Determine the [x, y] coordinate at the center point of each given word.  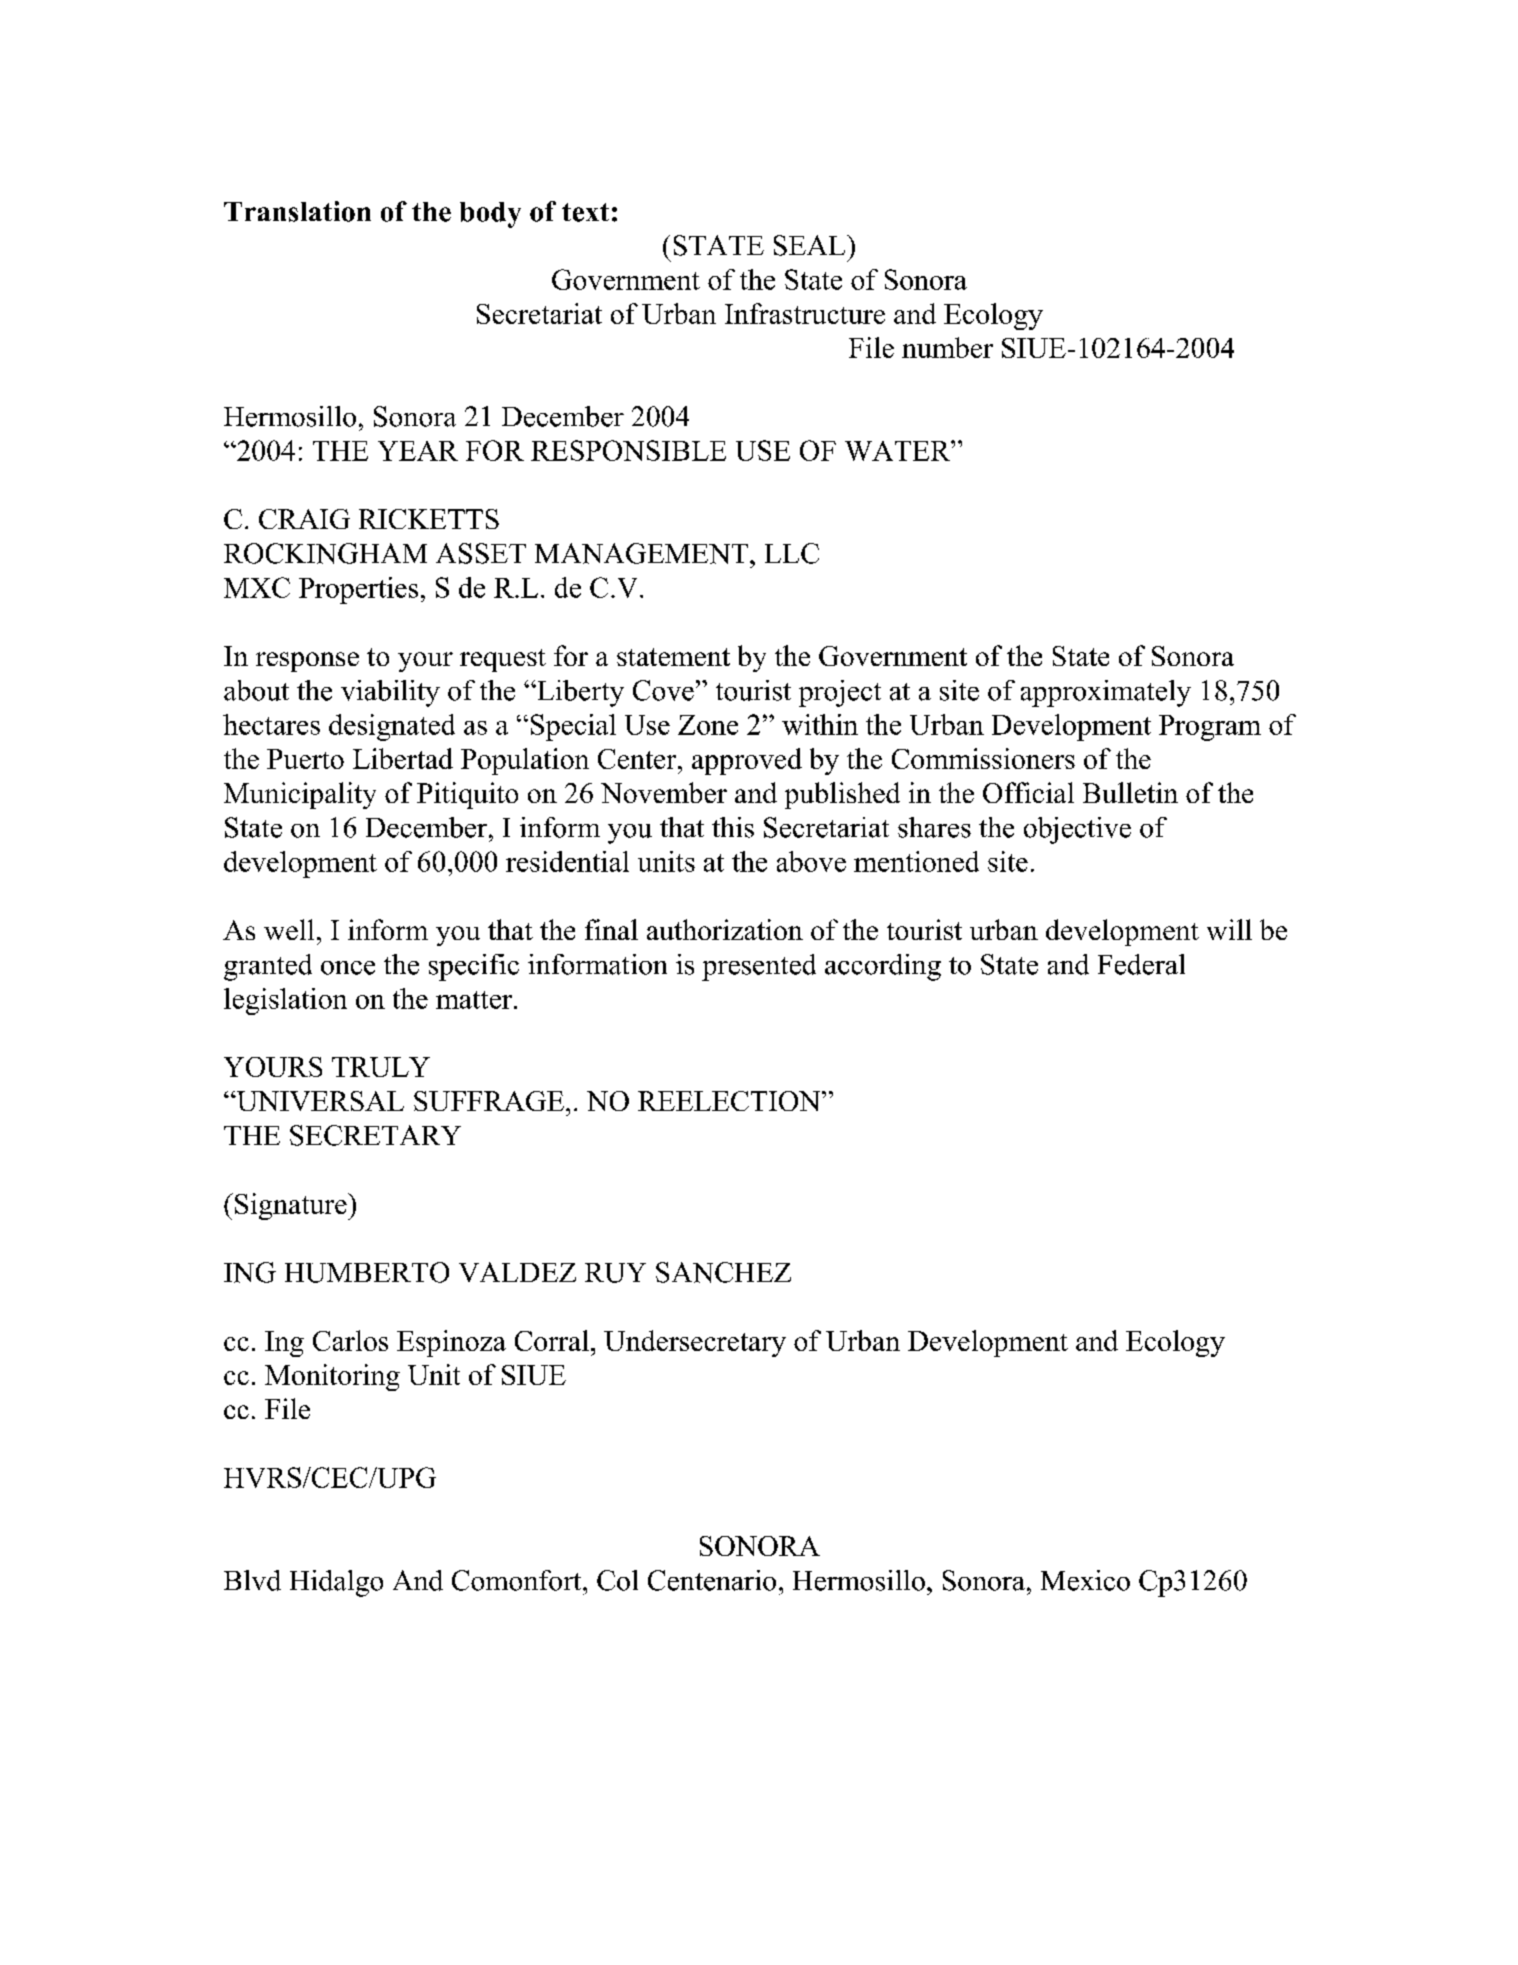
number [947, 347]
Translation [297, 211]
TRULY [381, 1067]
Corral [552, 1340]
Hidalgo [336, 1583]
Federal [1141, 964]
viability [390, 693]
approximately [1106, 693]
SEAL [811, 245]
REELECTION [730, 1101]
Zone [708, 725]
